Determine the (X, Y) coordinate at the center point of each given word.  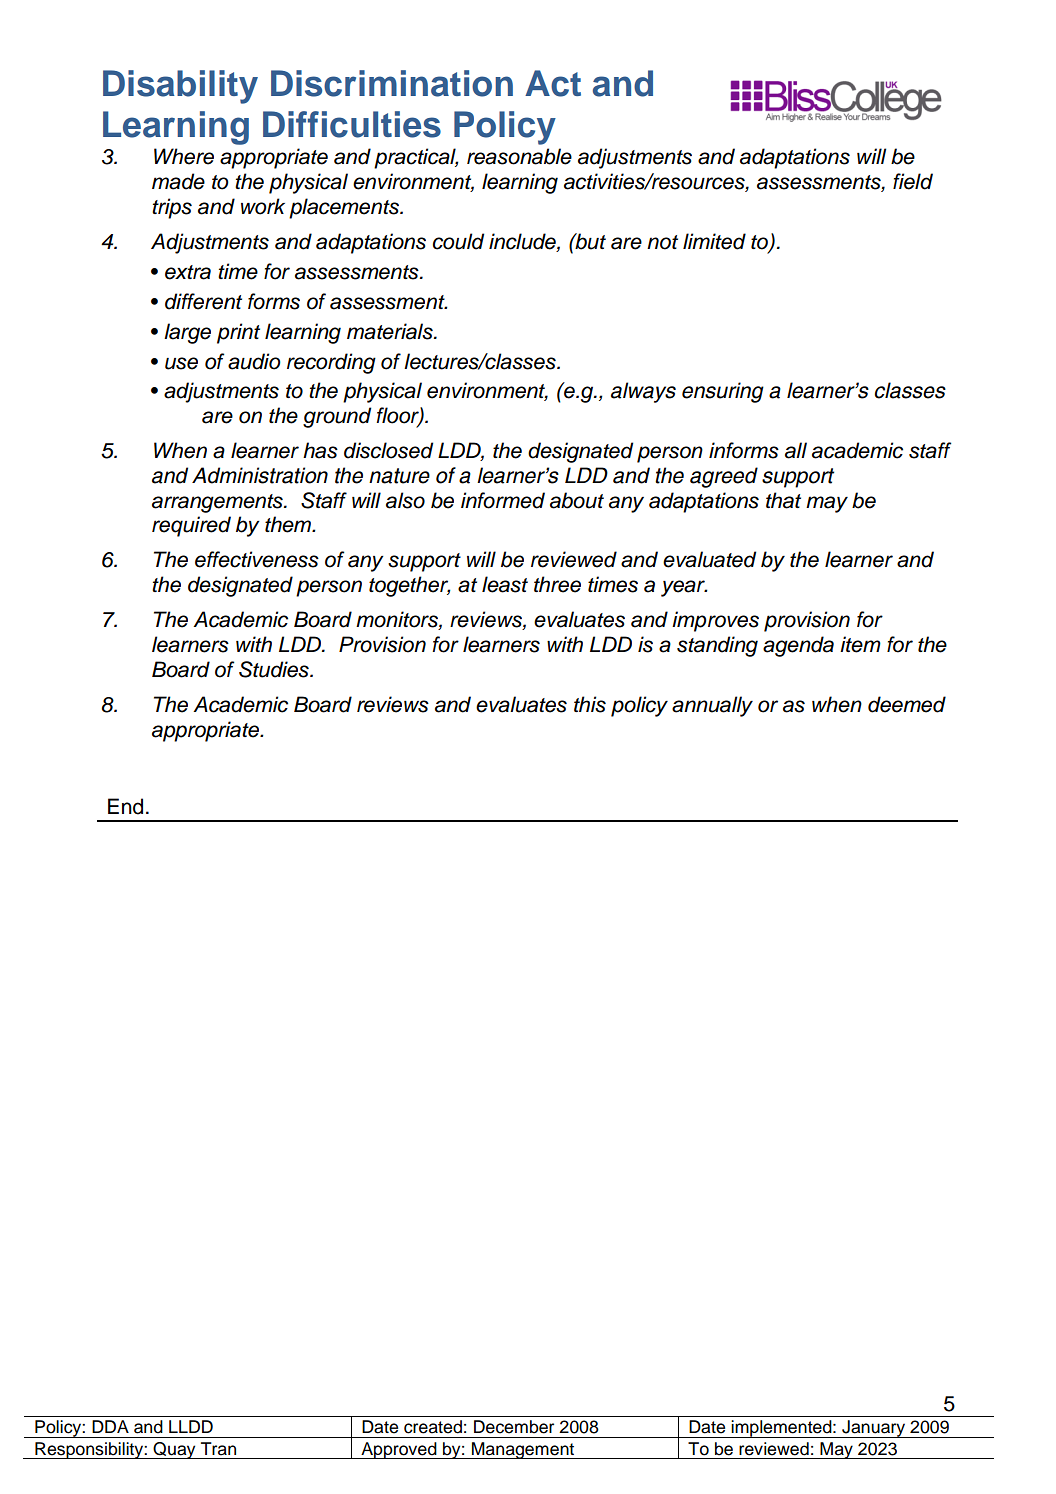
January (874, 1429)
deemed (907, 704)
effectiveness (257, 559)
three (557, 584)
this (590, 704)
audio (254, 361)
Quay (175, 1450)
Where (184, 156)
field (913, 181)
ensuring (723, 392)
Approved (399, 1450)
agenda (798, 646)
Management (523, 1450)
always (643, 392)
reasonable (519, 156)
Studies (275, 669)
